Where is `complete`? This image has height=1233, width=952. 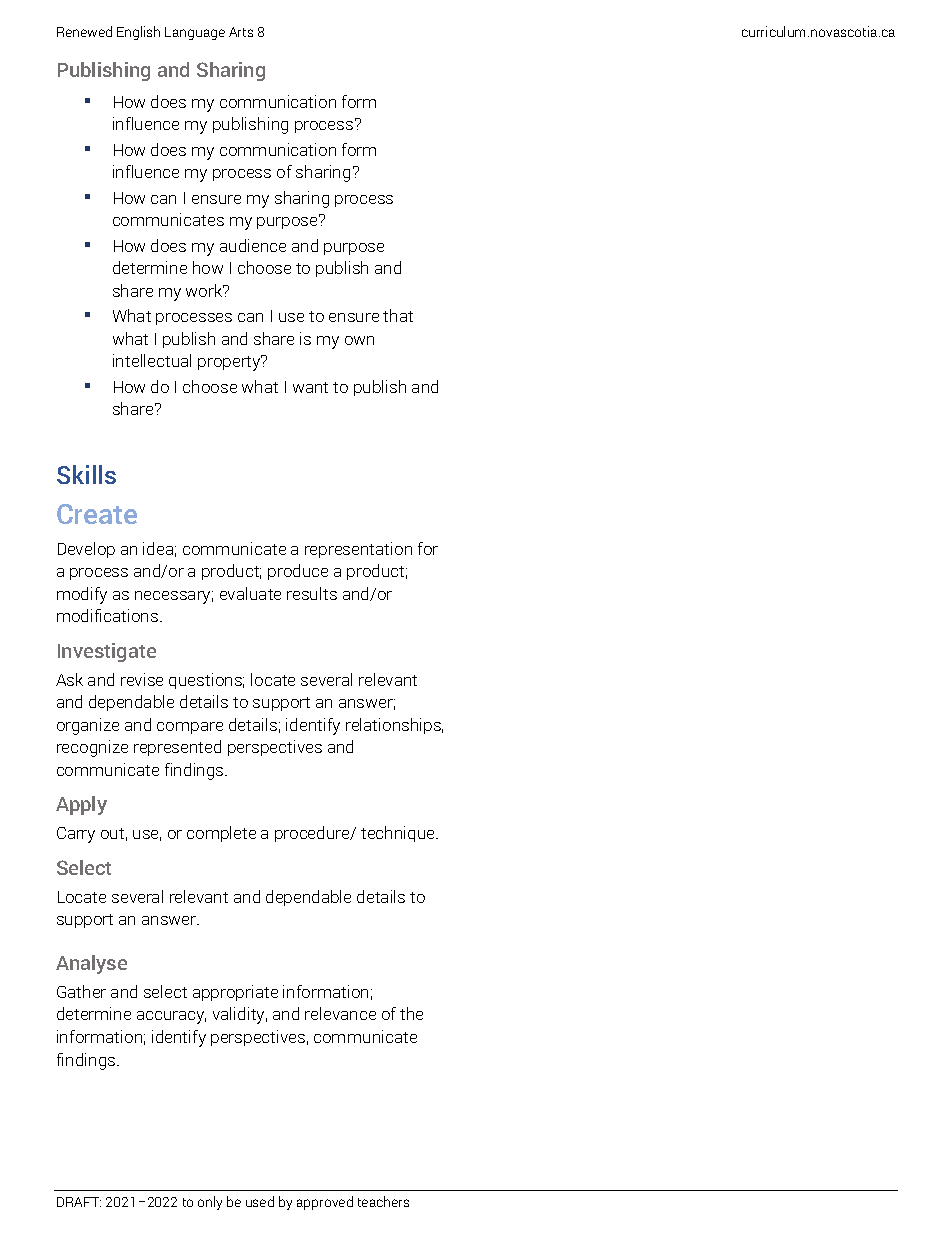 complete is located at coordinates (221, 834).
